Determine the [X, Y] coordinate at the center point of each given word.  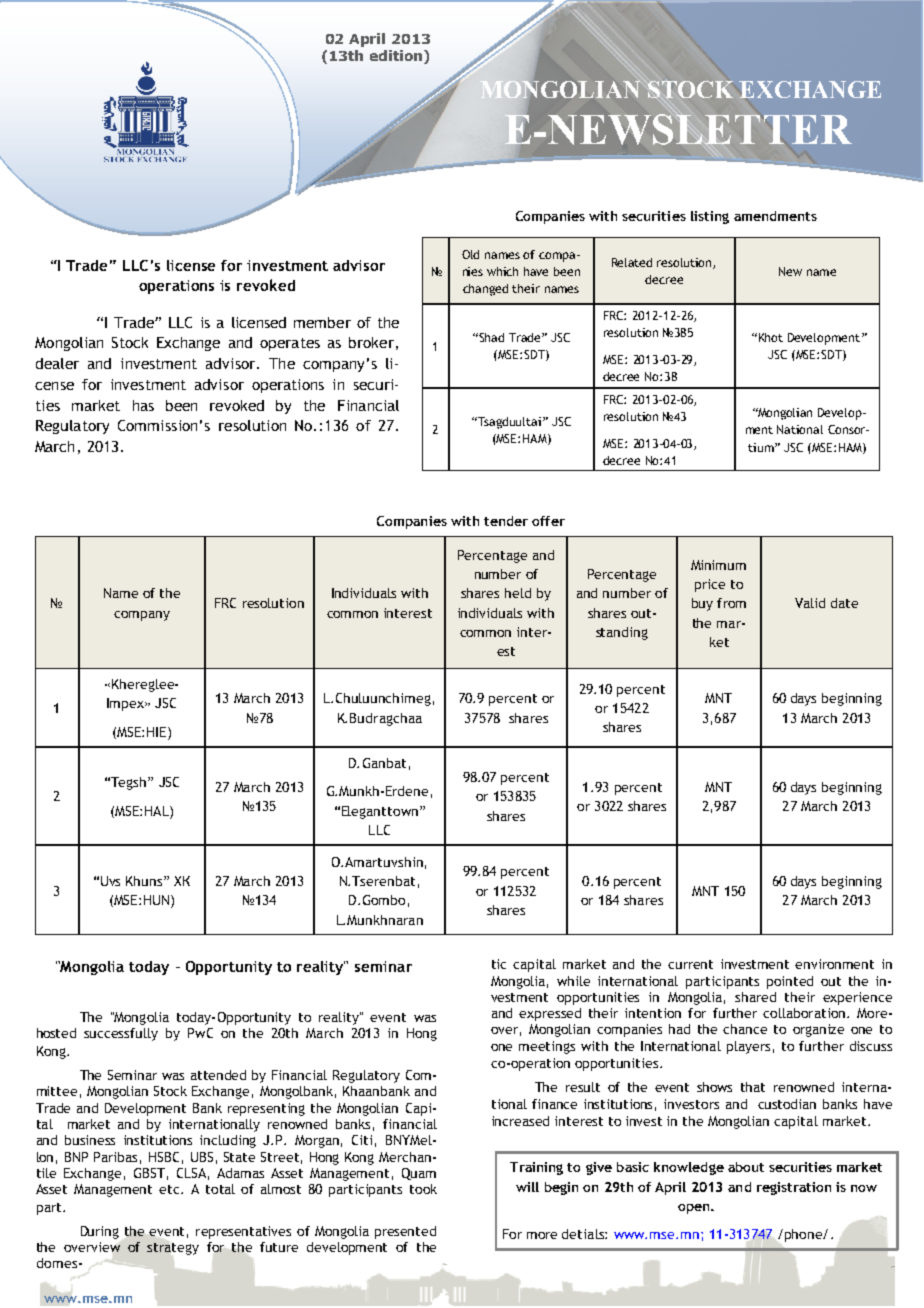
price [710, 585]
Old [470, 254]
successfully [121, 1034]
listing [710, 217]
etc [170, 1189]
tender [506, 521]
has [143, 405]
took [423, 1189]
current [690, 964]
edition [397, 57]
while [573, 981]
